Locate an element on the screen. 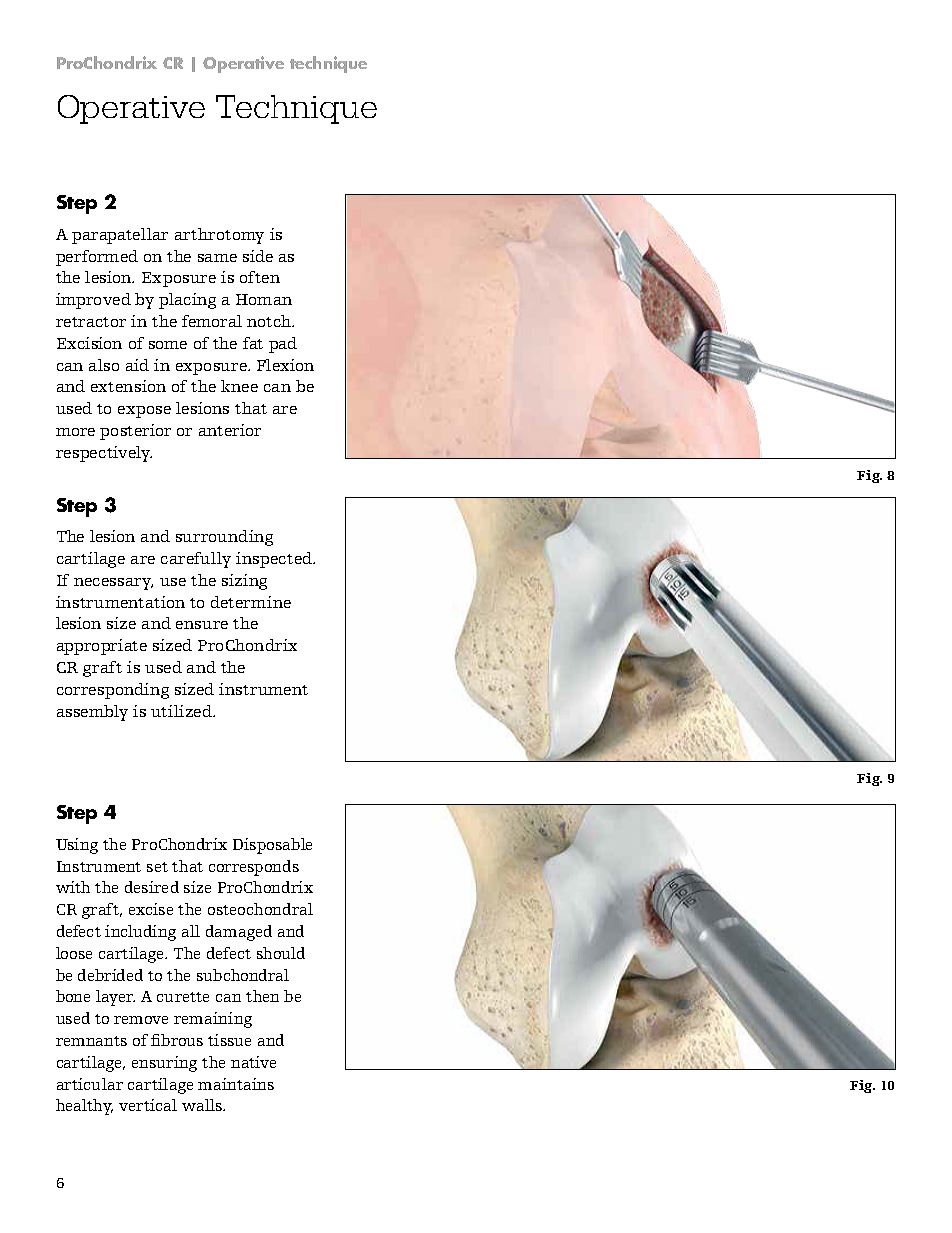  often is located at coordinates (260, 277).
